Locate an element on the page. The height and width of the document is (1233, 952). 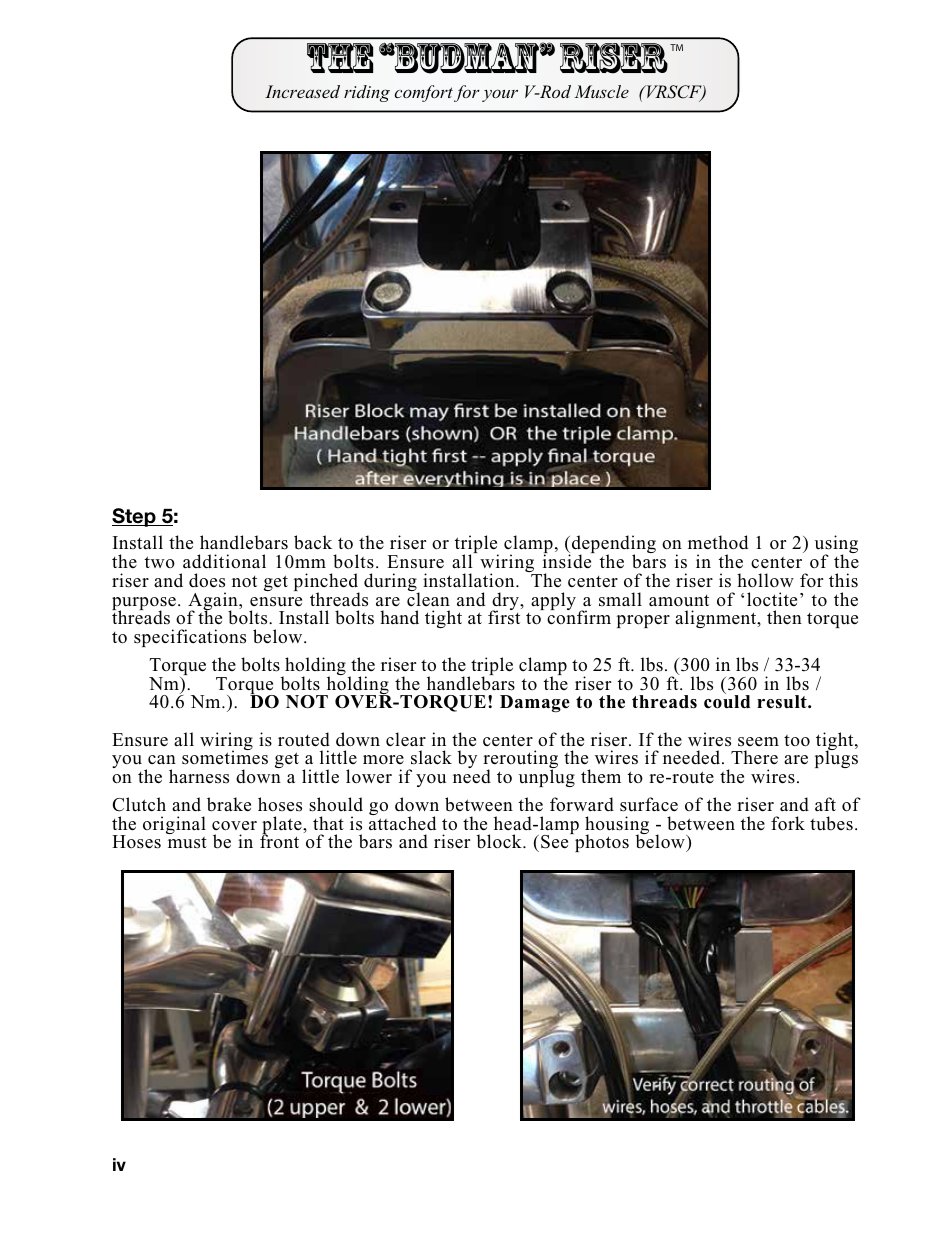
block is located at coordinates (500, 841).
